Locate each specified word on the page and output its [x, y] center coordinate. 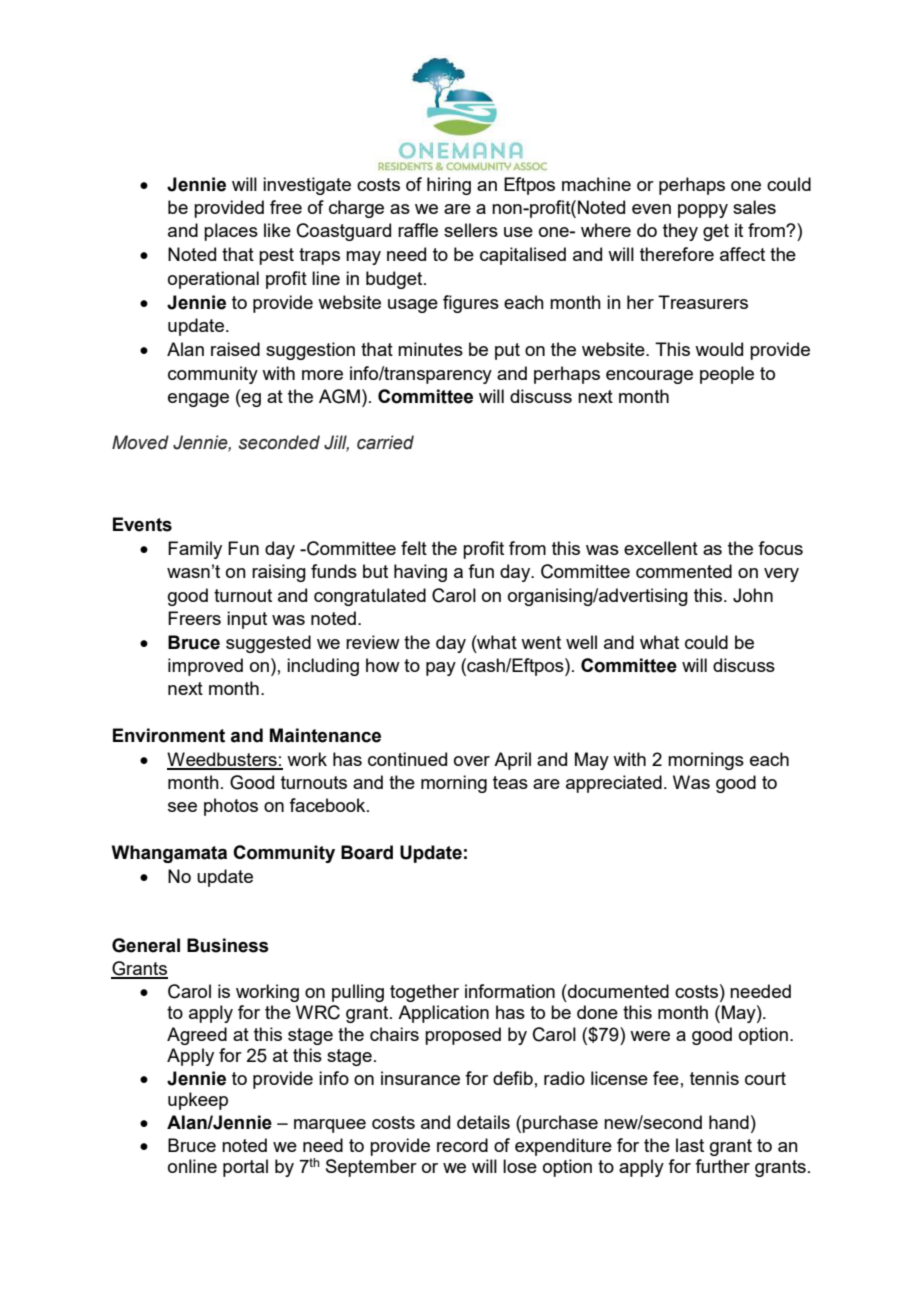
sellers [471, 230]
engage [198, 400]
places [231, 232]
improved [205, 667]
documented [617, 991]
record [462, 1145]
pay [441, 669]
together [424, 993]
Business [228, 945]
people [727, 375]
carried [385, 442]
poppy [703, 211]
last [690, 1145]
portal [245, 1168]
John [753, 595]
